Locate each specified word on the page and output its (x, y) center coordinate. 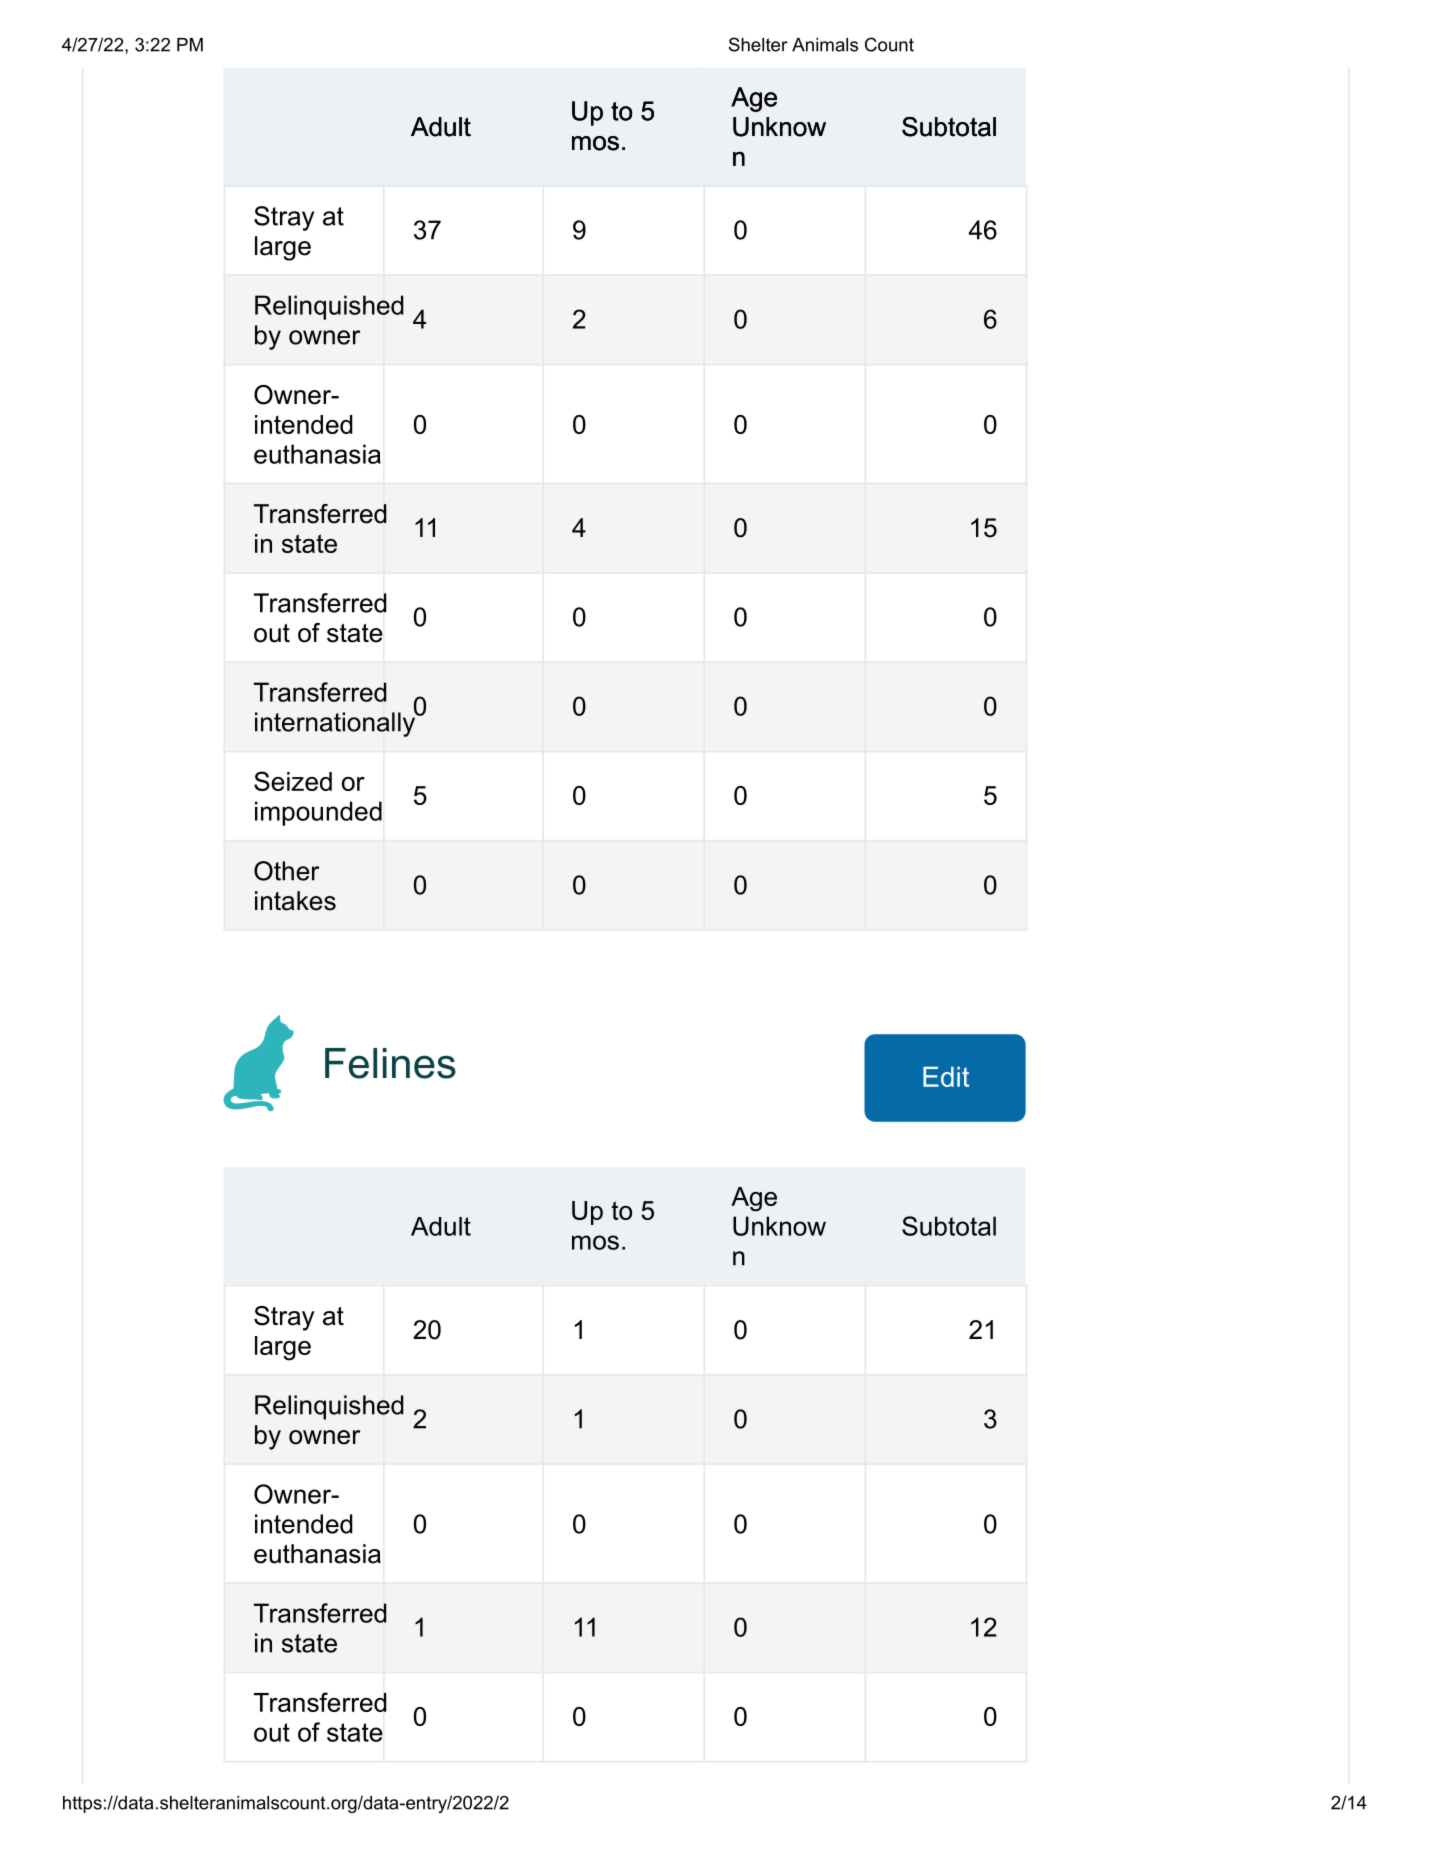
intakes (295, 901)
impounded (318, 813)
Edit (946, 1077)
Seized (293, 781)
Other (286, 871)
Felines (390, 1063)
